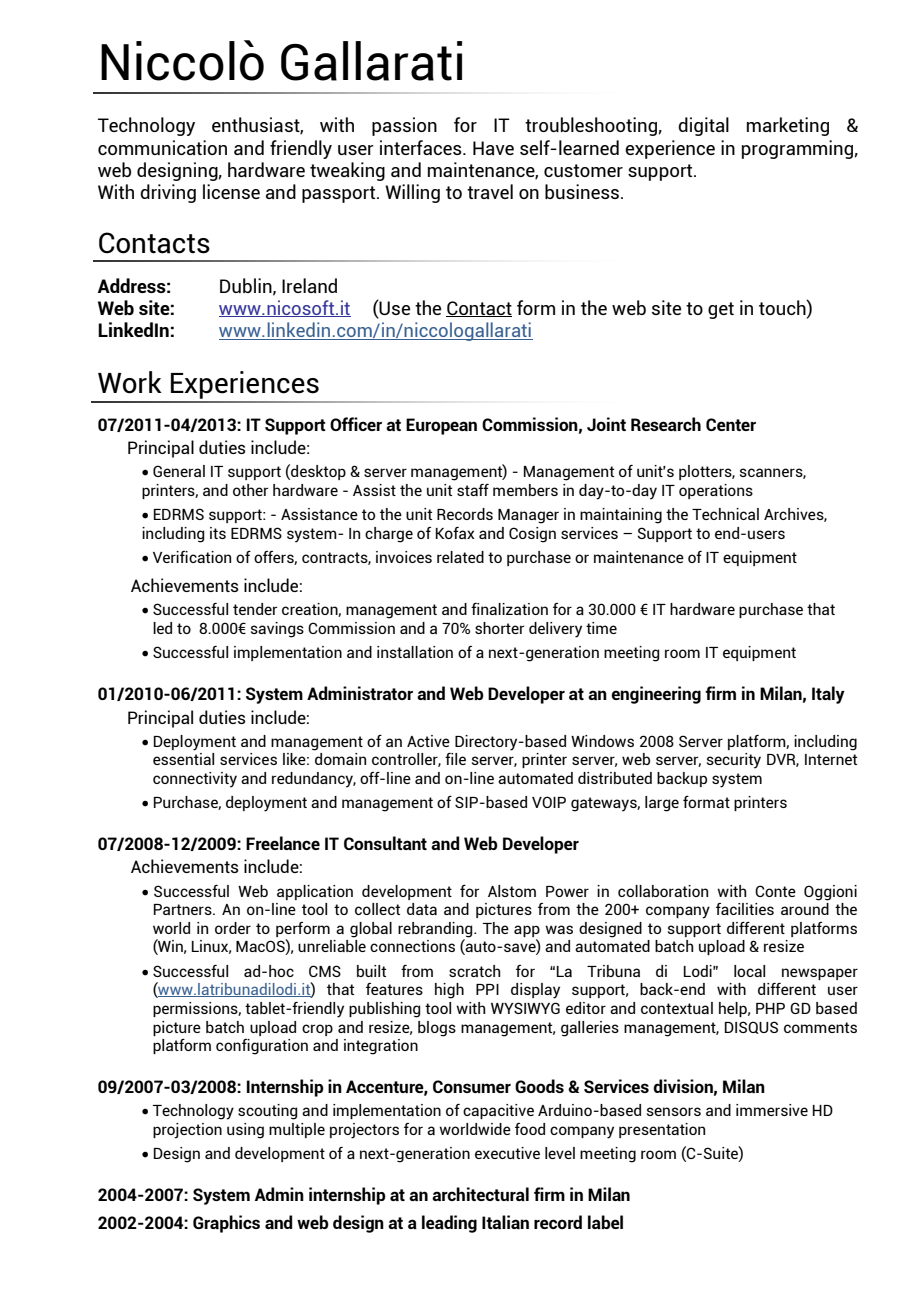  I want to click on General, so click(179, 471).
